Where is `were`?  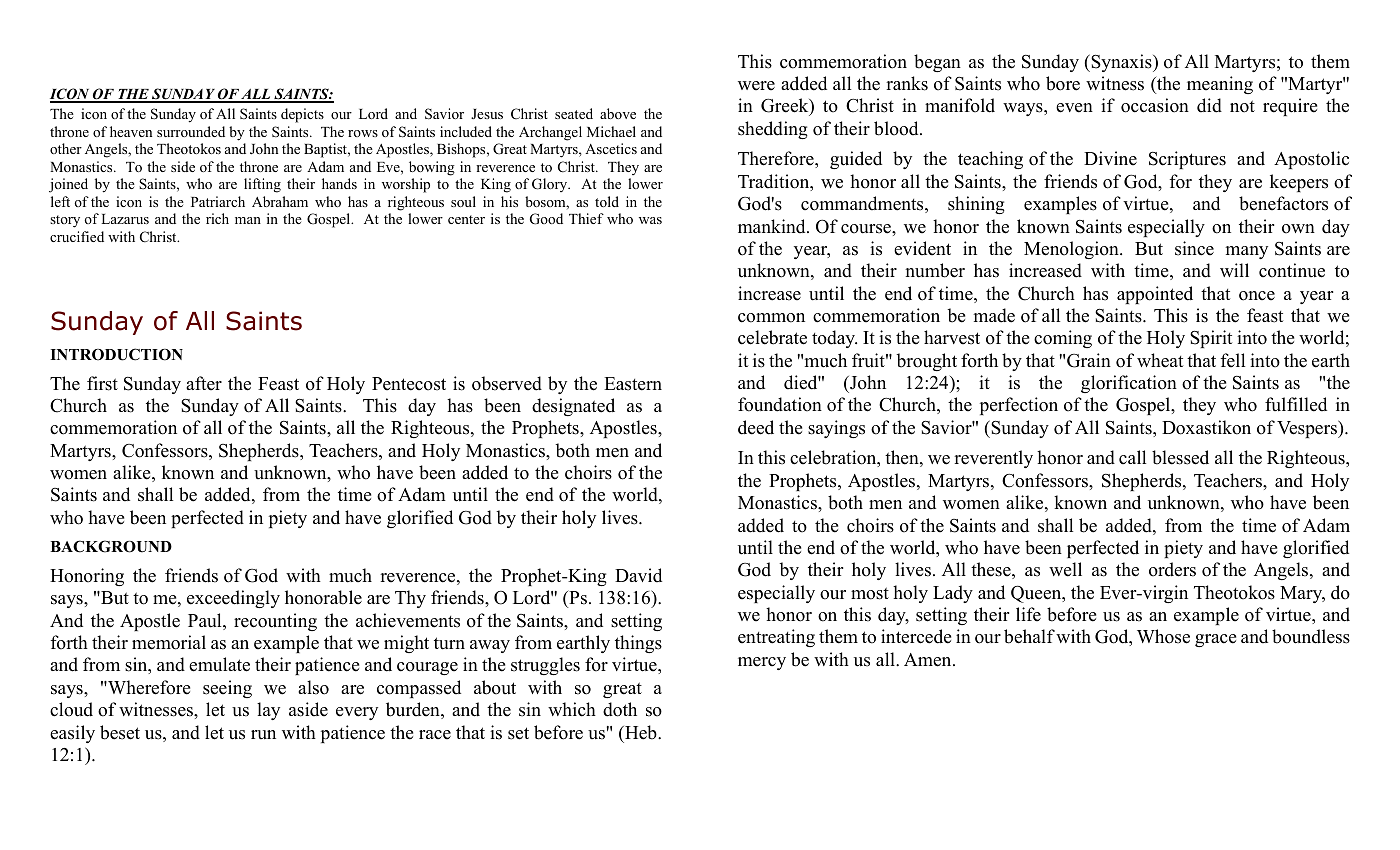 were is located at coordinates (756, 86).
